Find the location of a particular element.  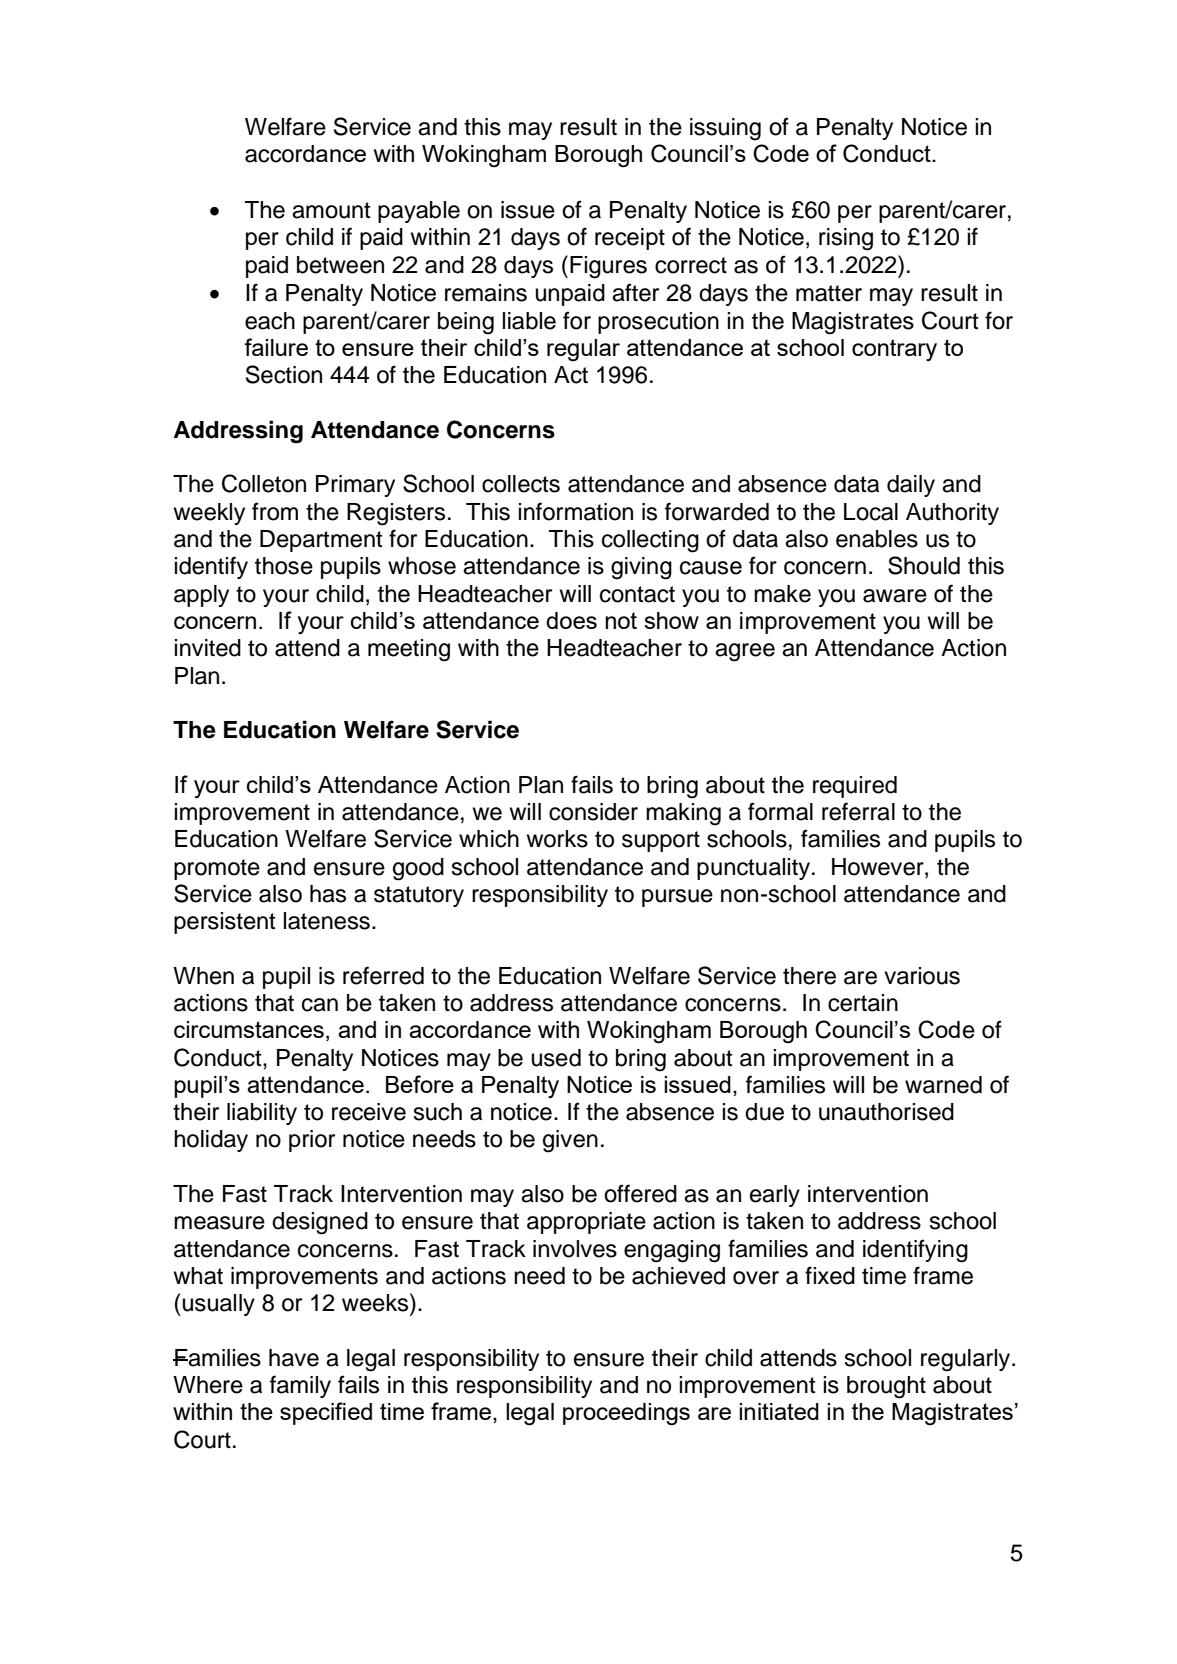

consider is located at coordinates (593, 812).
